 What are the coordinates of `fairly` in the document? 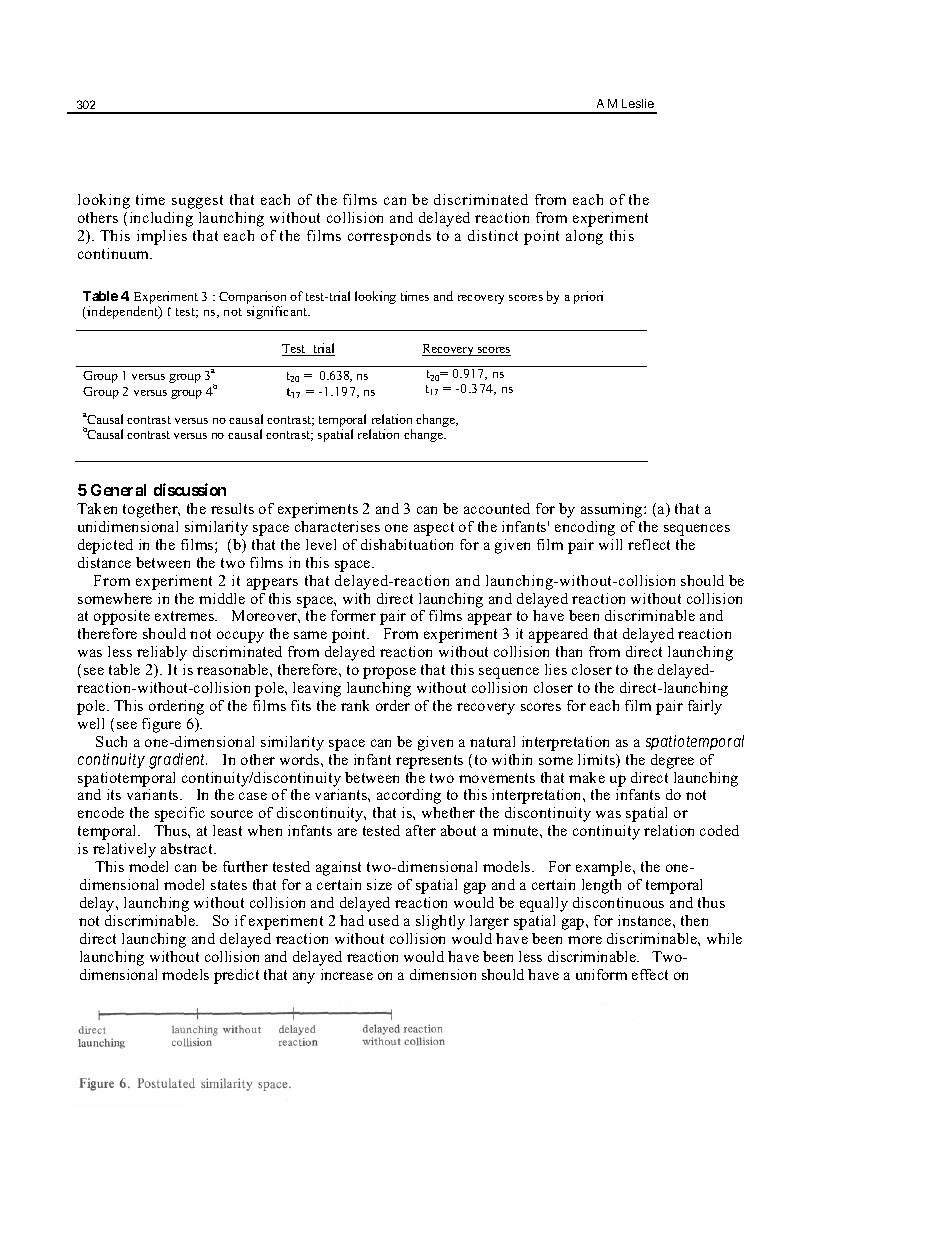 It's located at (705, 707).
